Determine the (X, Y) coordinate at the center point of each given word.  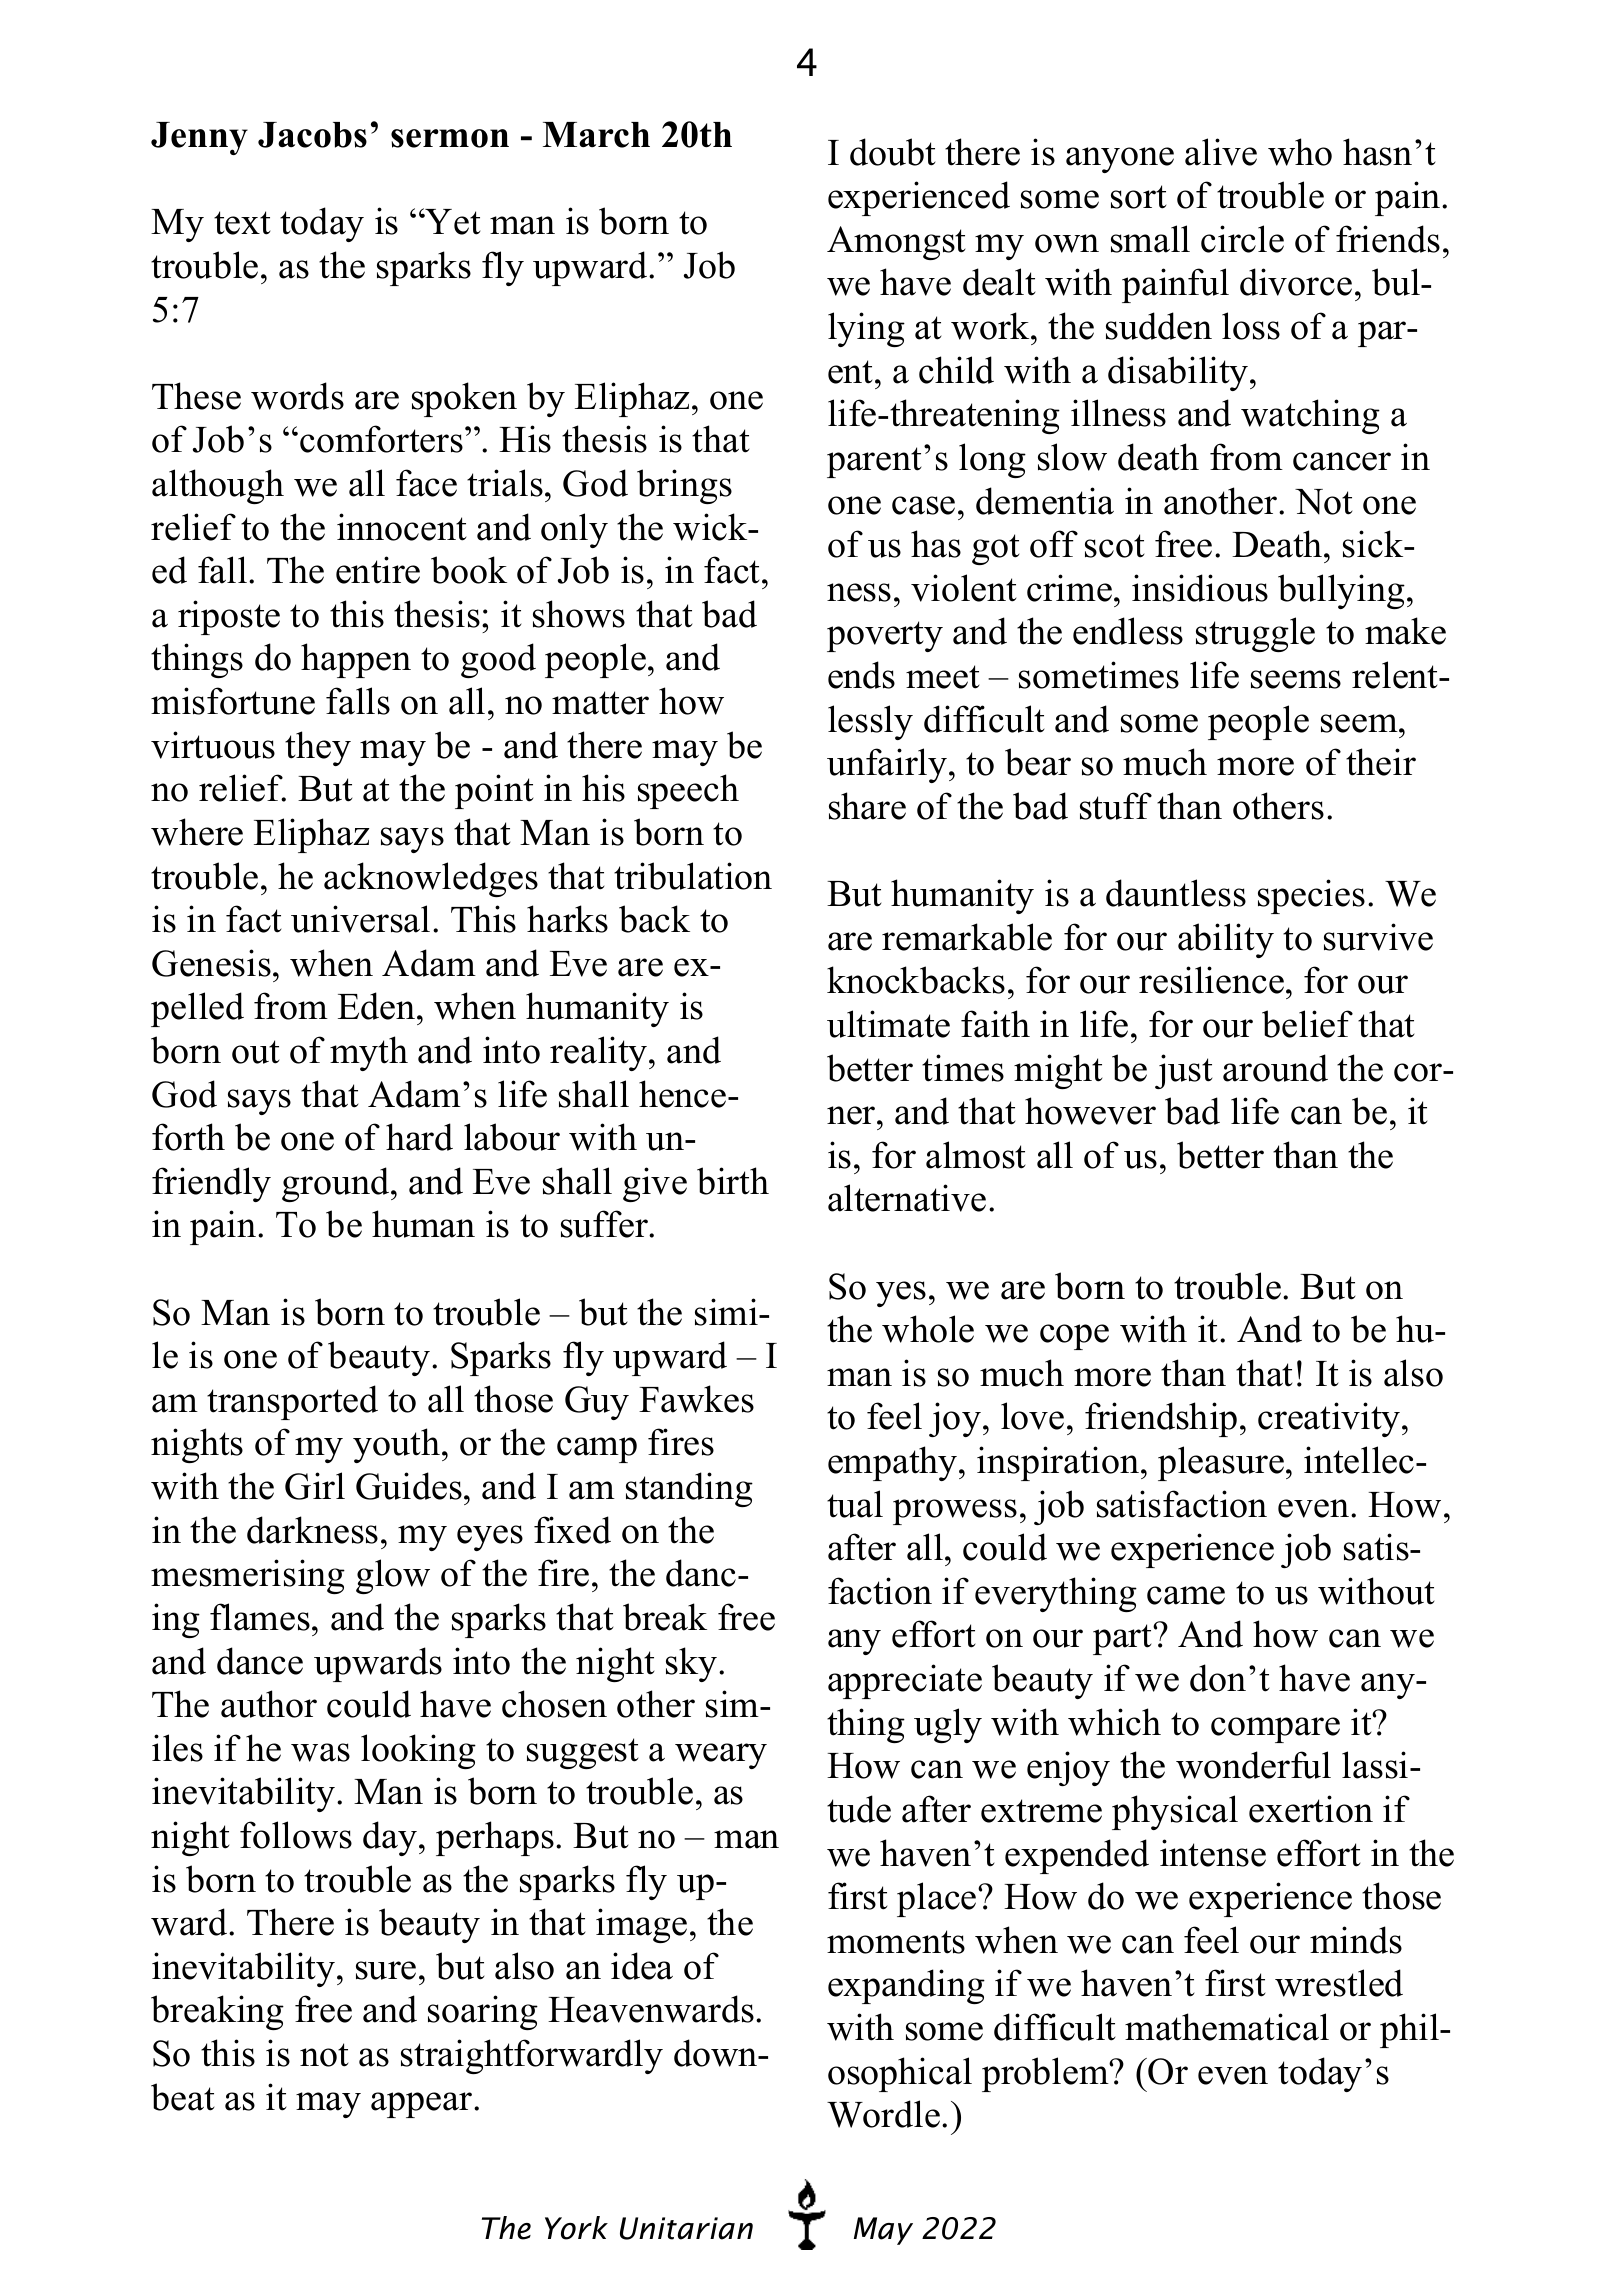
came (1186, 1595)
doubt (892, 152)
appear (423, 2105)
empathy (894, 1463)
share (867, 806)
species (1311, 896)
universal (360, 919)
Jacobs (312, 135)
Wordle (883, 2114)
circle (1242, 239)
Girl (315, 1486)
